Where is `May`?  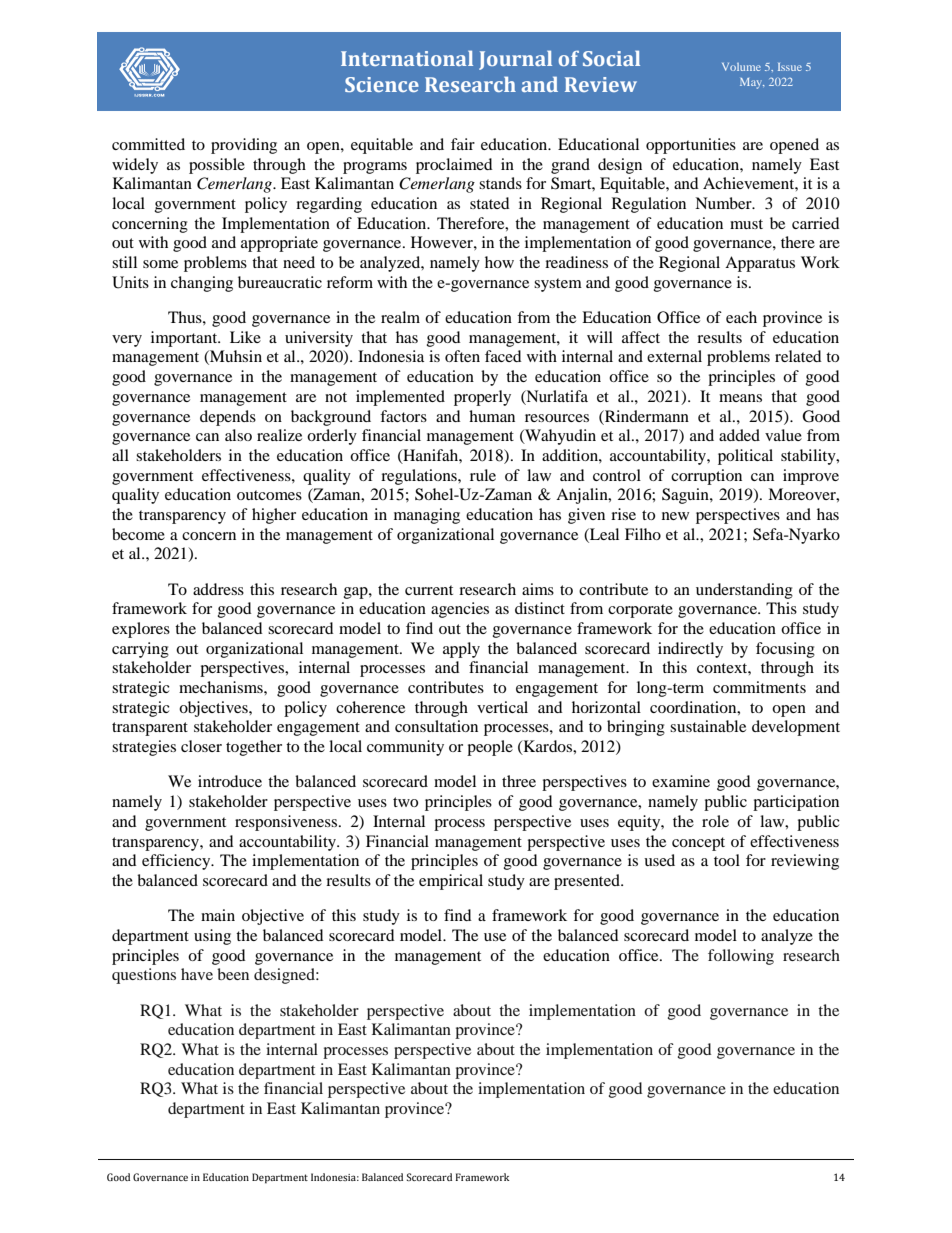 May is located at coordinates (752, 83).
